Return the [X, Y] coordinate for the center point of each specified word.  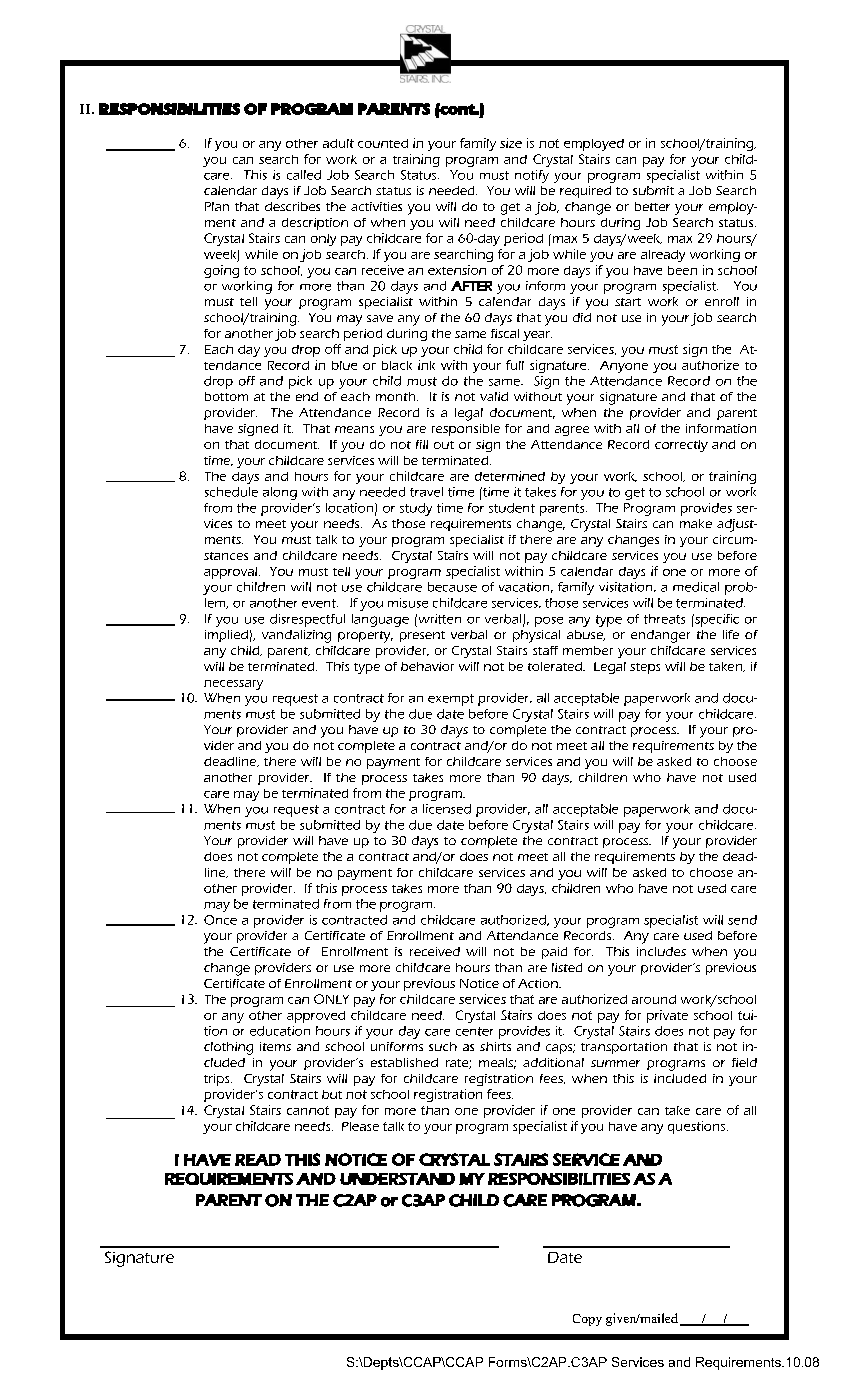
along [280, 493]
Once [220, 920]
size [511, 143]
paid [554, 953]
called [304, 175]
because [452, 587]
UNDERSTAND [397, 1179]
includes [661, 951]
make [696, 523]
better [652, 206]
